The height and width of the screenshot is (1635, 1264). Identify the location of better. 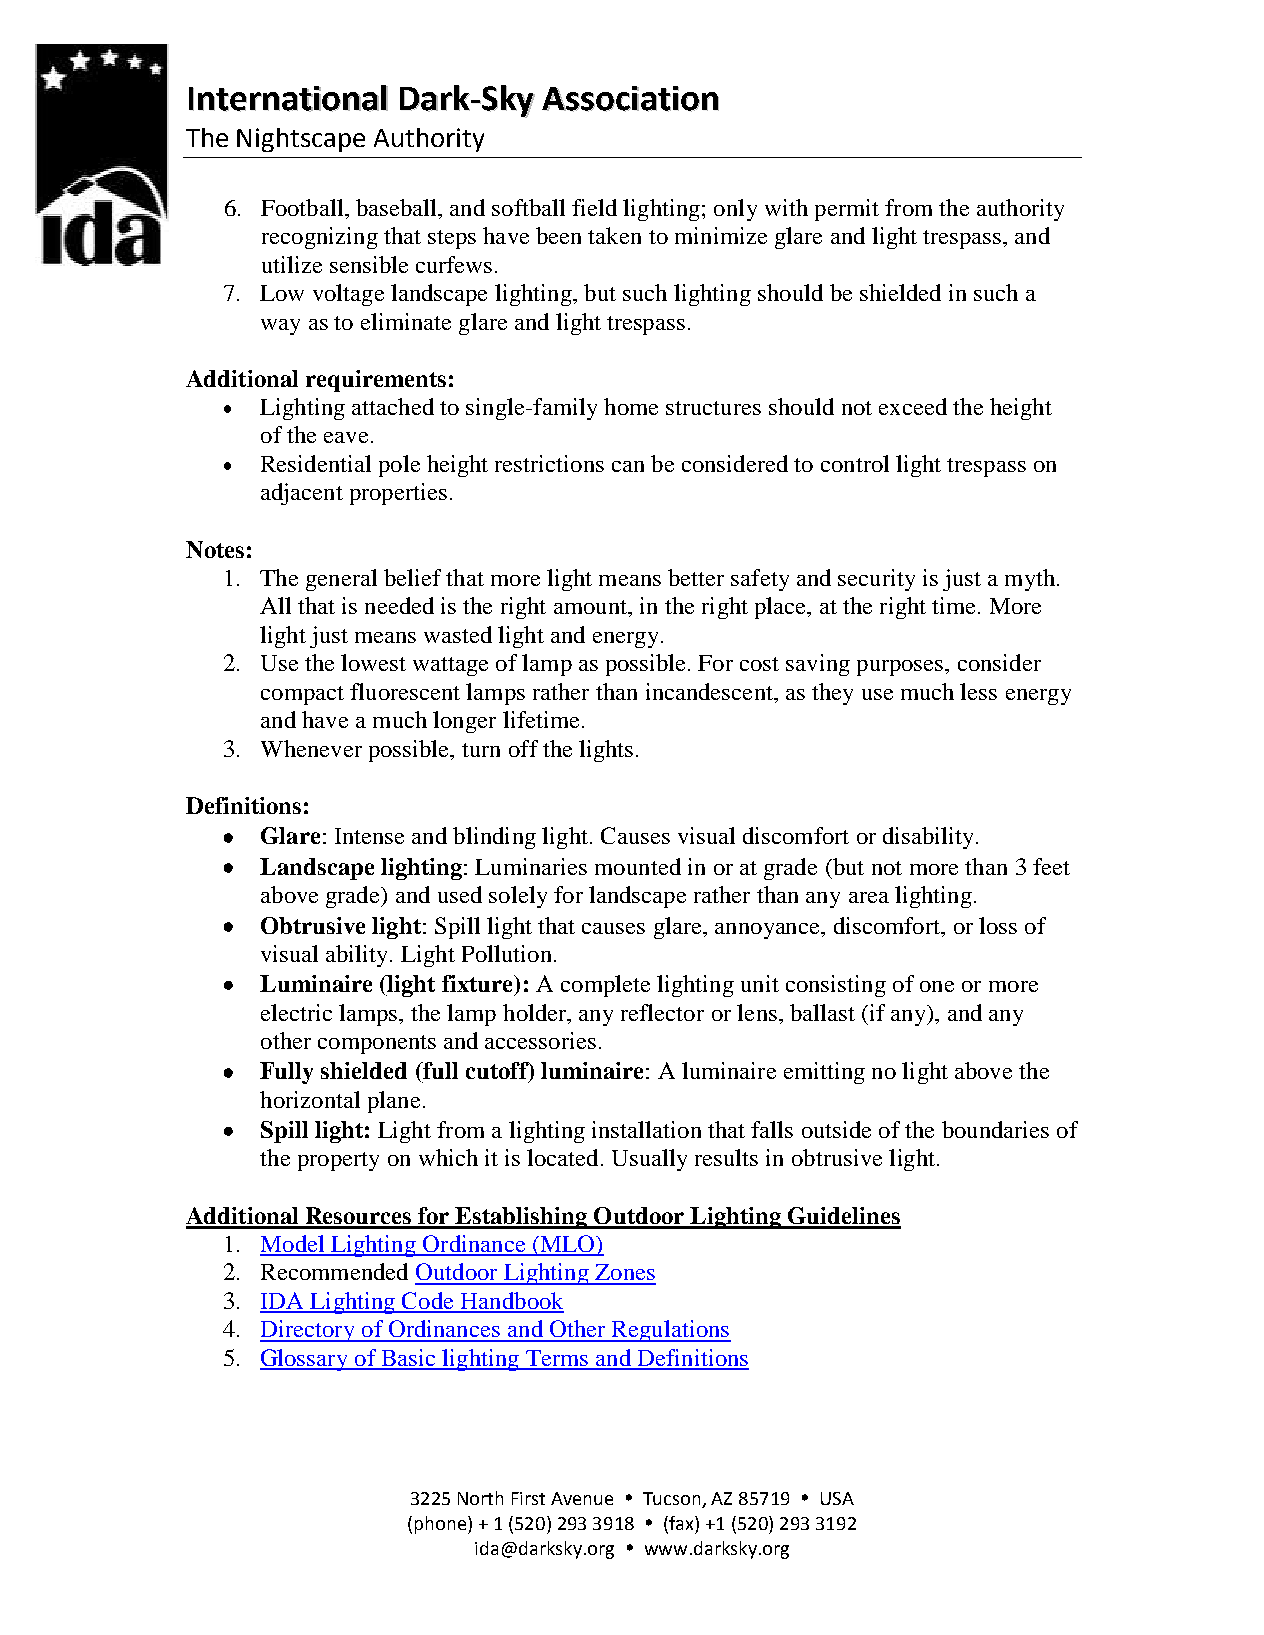
(696, 577).
